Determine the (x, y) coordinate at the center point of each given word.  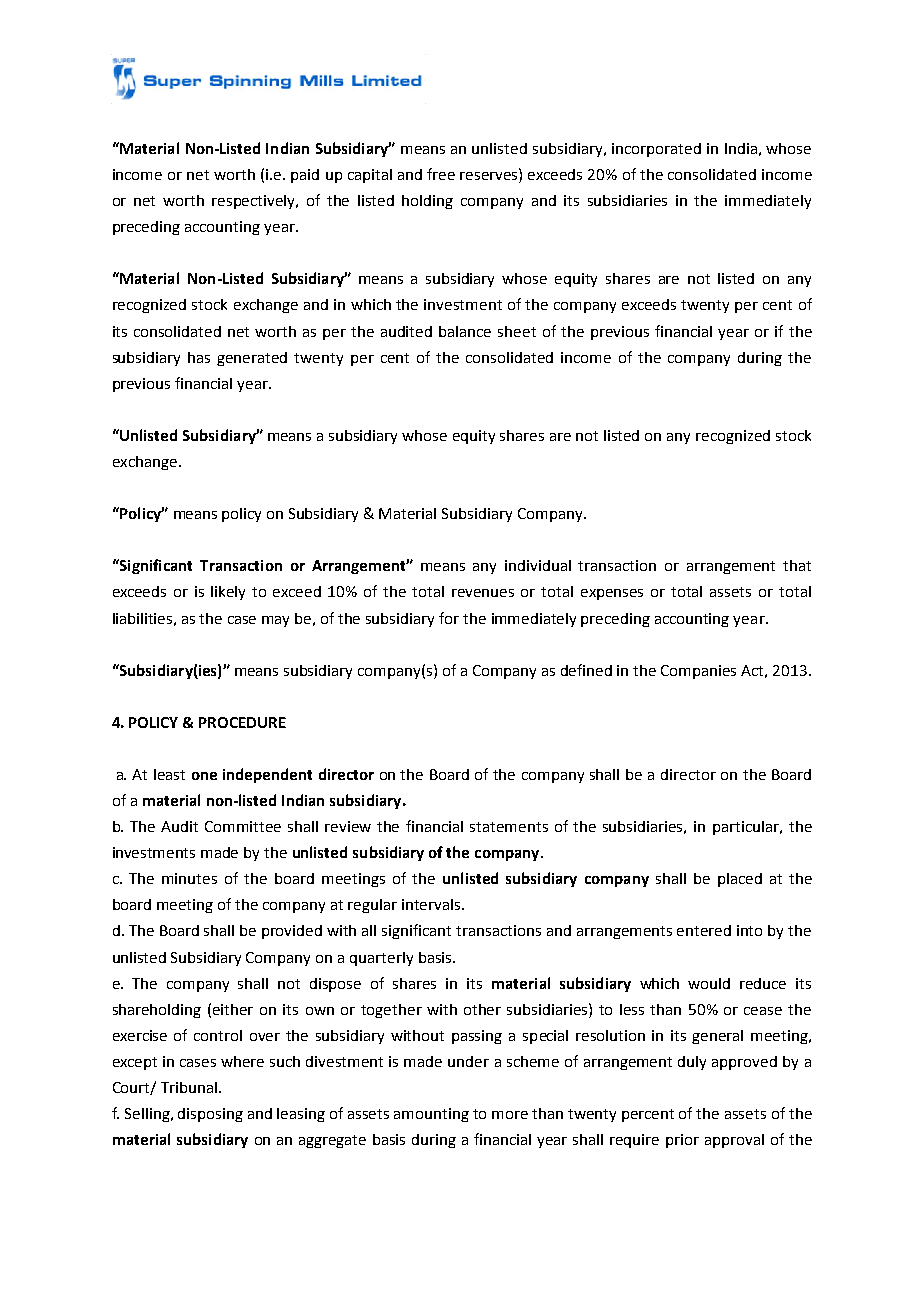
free (441, 174)
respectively (255, 202)
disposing (210, 1115)
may (275, 621)
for (449, 618)
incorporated (656, 150)
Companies (698, 672)
